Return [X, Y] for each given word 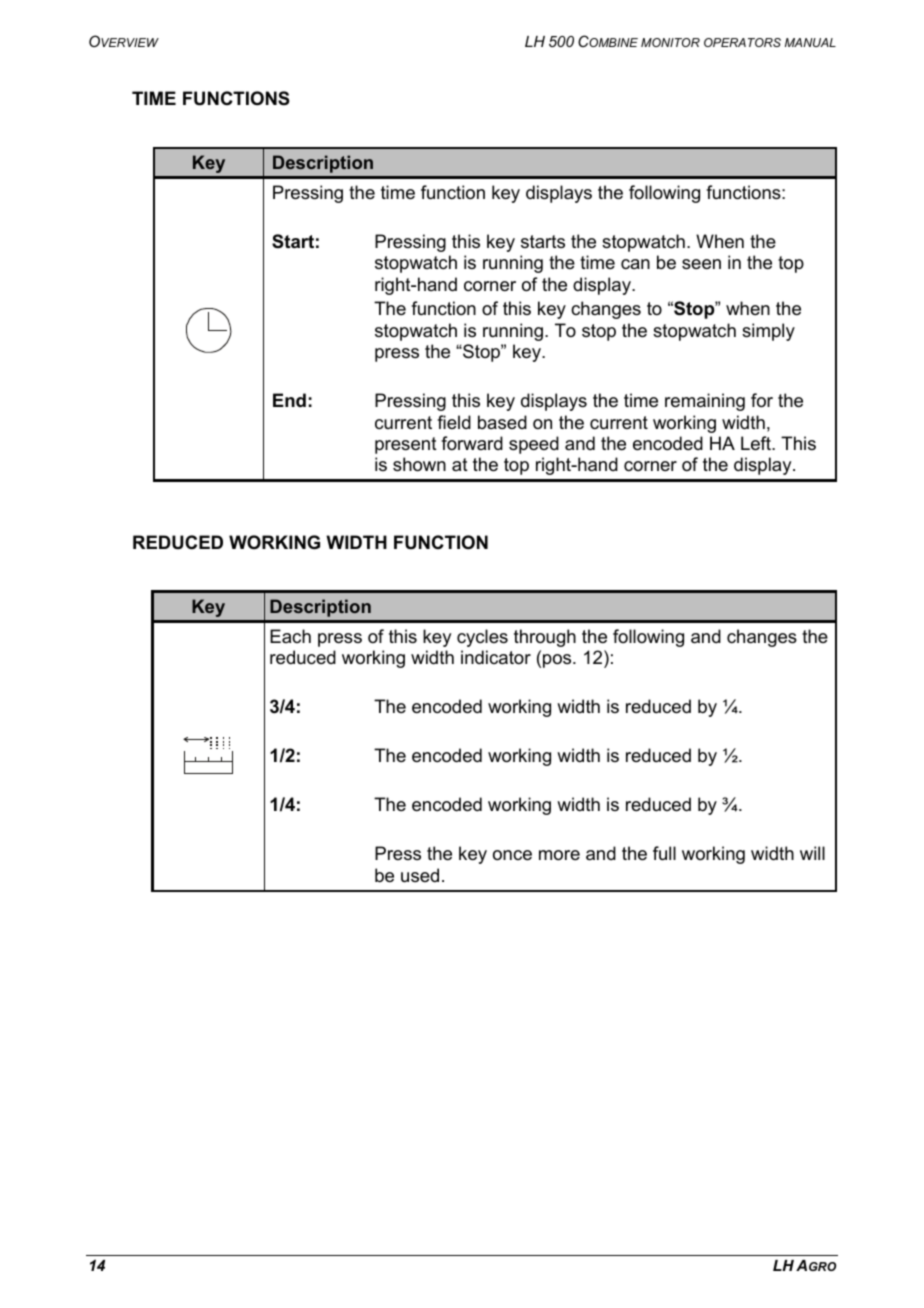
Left [757, 443]
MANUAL [810, 42]
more [559, 855]
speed [534, 445]
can [635, 264]
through [545, 638]
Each [290, 636]
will [812, 853]
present [406, 445]
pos [558, 661]
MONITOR [670, 42]
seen [701, 264]
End [289, 400]
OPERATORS [742, 42]
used [420, 875]
